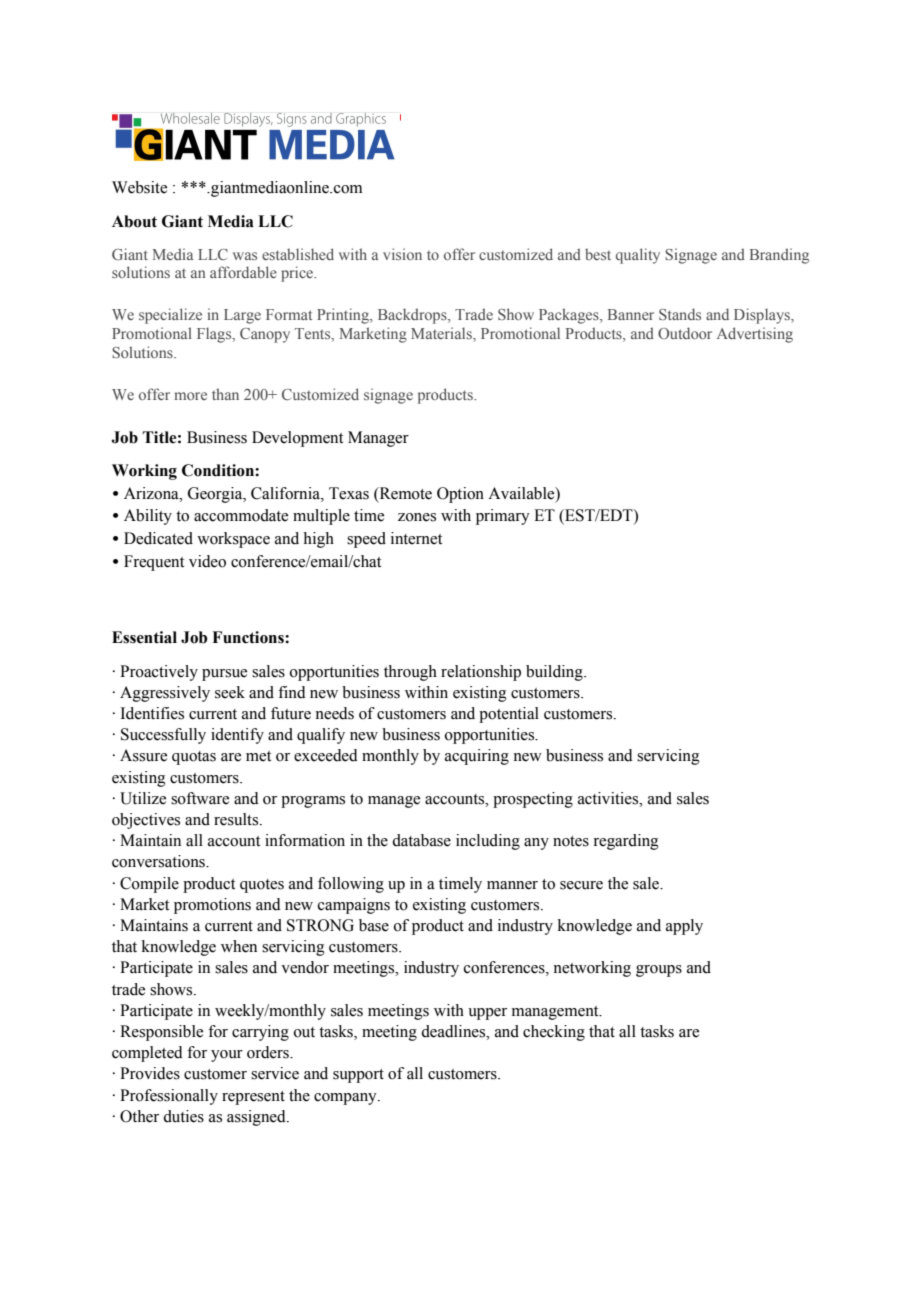  Describe the element at coordinates (358, 1076) in the document. I see `support` at that location.
